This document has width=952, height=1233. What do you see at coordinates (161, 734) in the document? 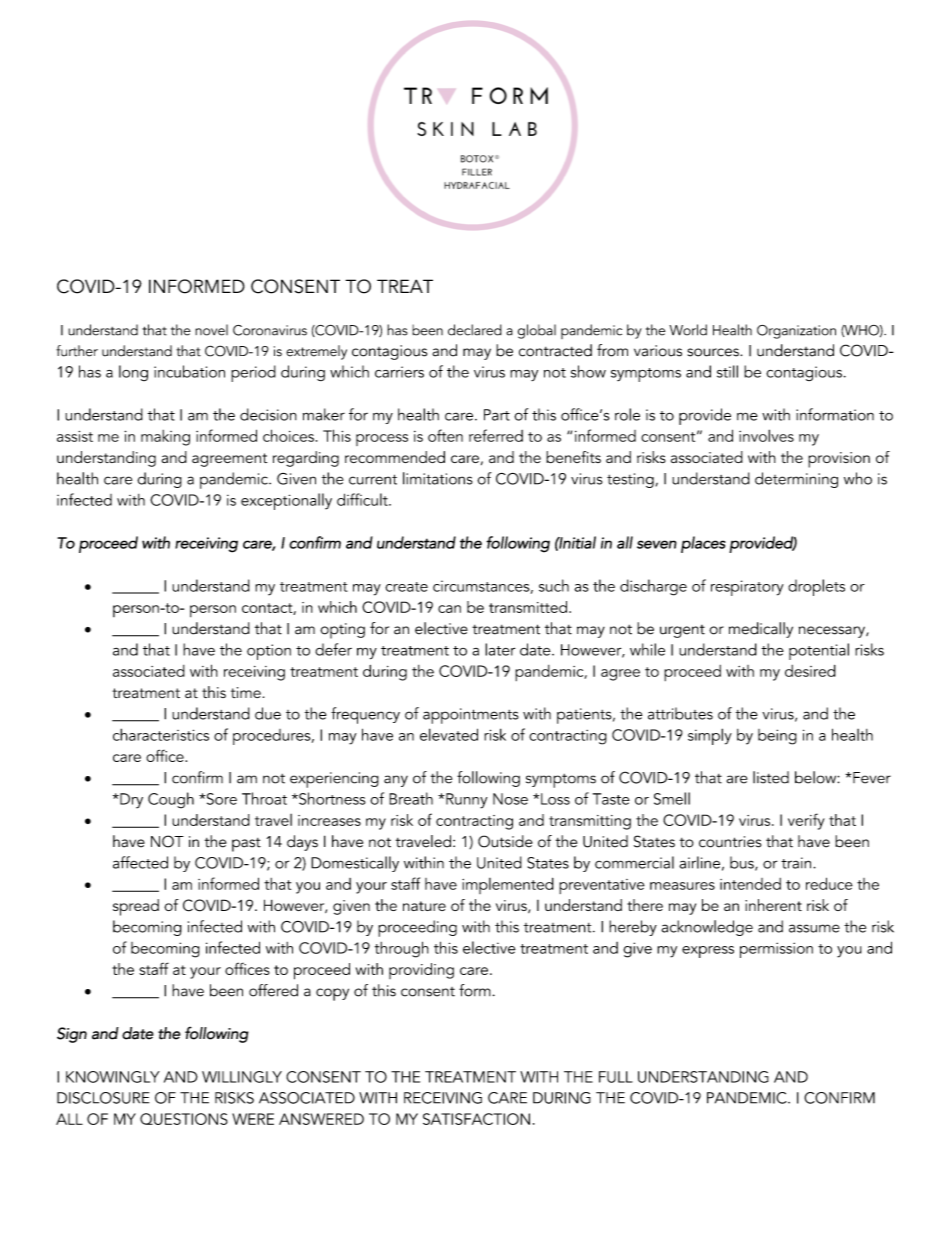
I see `characteristics` at bounding box center [161, 734].
